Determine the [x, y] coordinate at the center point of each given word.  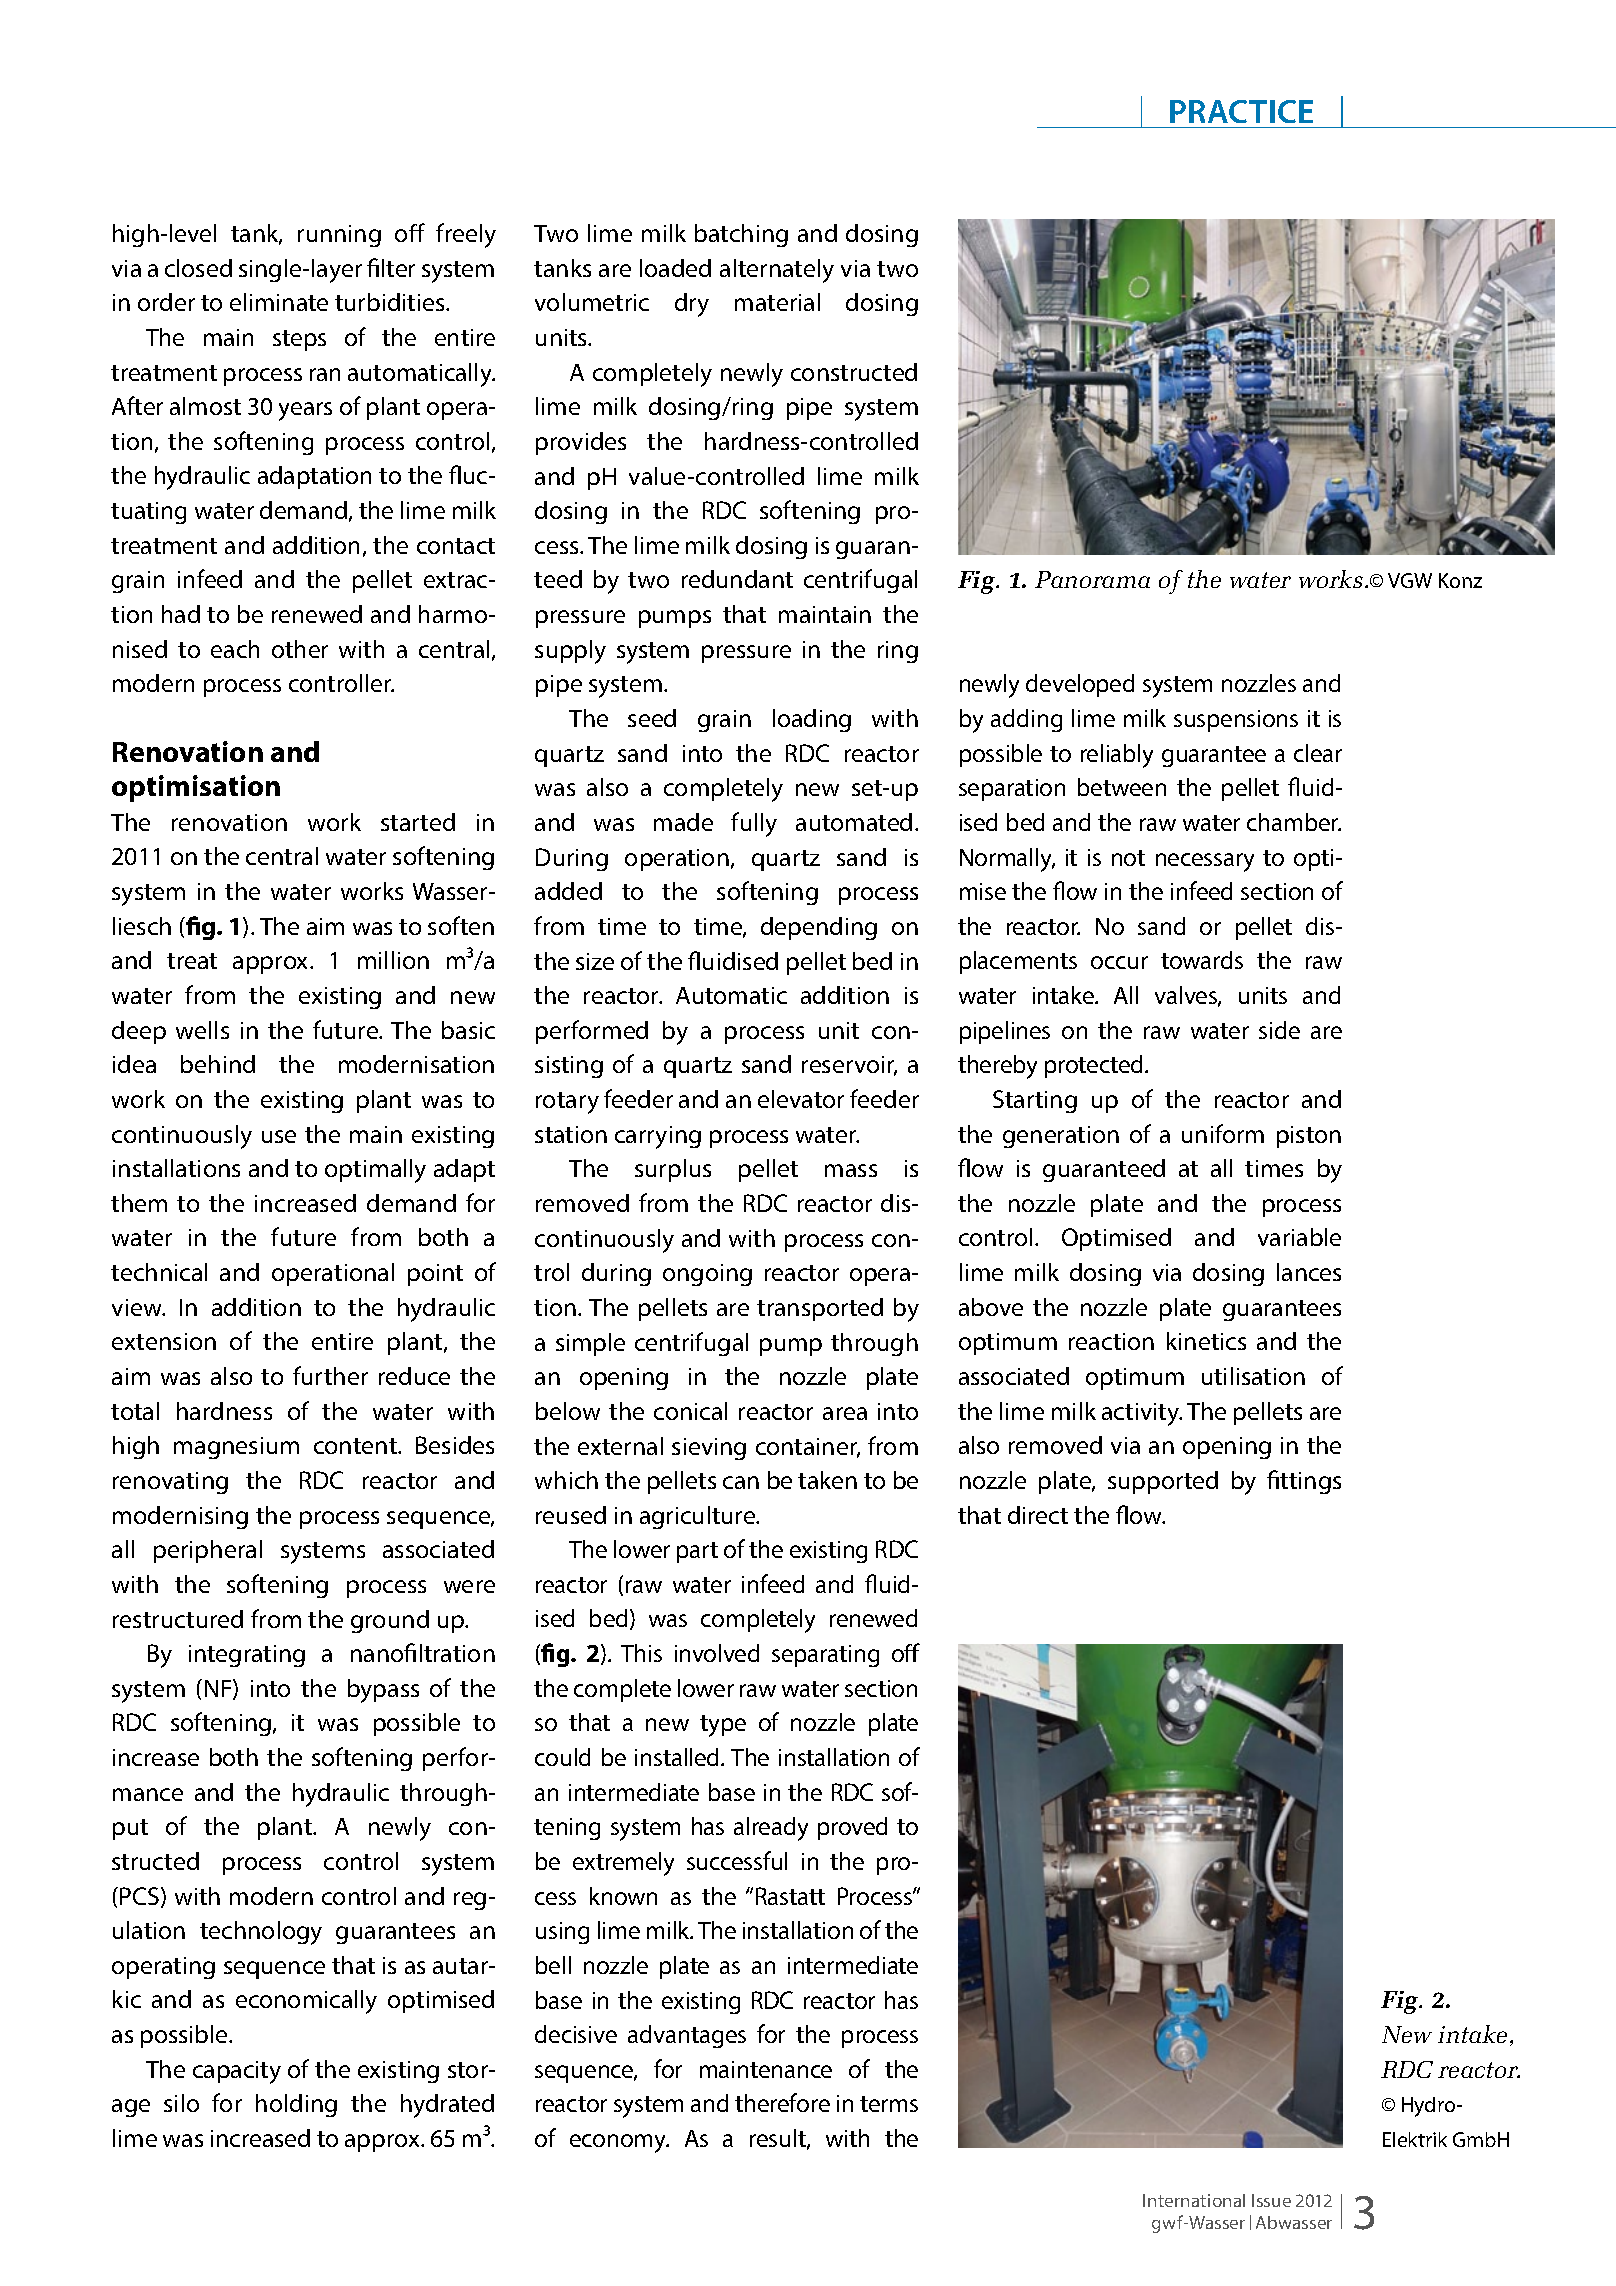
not [1128, 858]
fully [754, 824]
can [741, 1482]
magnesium [236, 1448]
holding [296, 2105]
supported [1163, 1482]
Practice [1241, 111]
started [418, 822]
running [339, 236]
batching [741, 235]
